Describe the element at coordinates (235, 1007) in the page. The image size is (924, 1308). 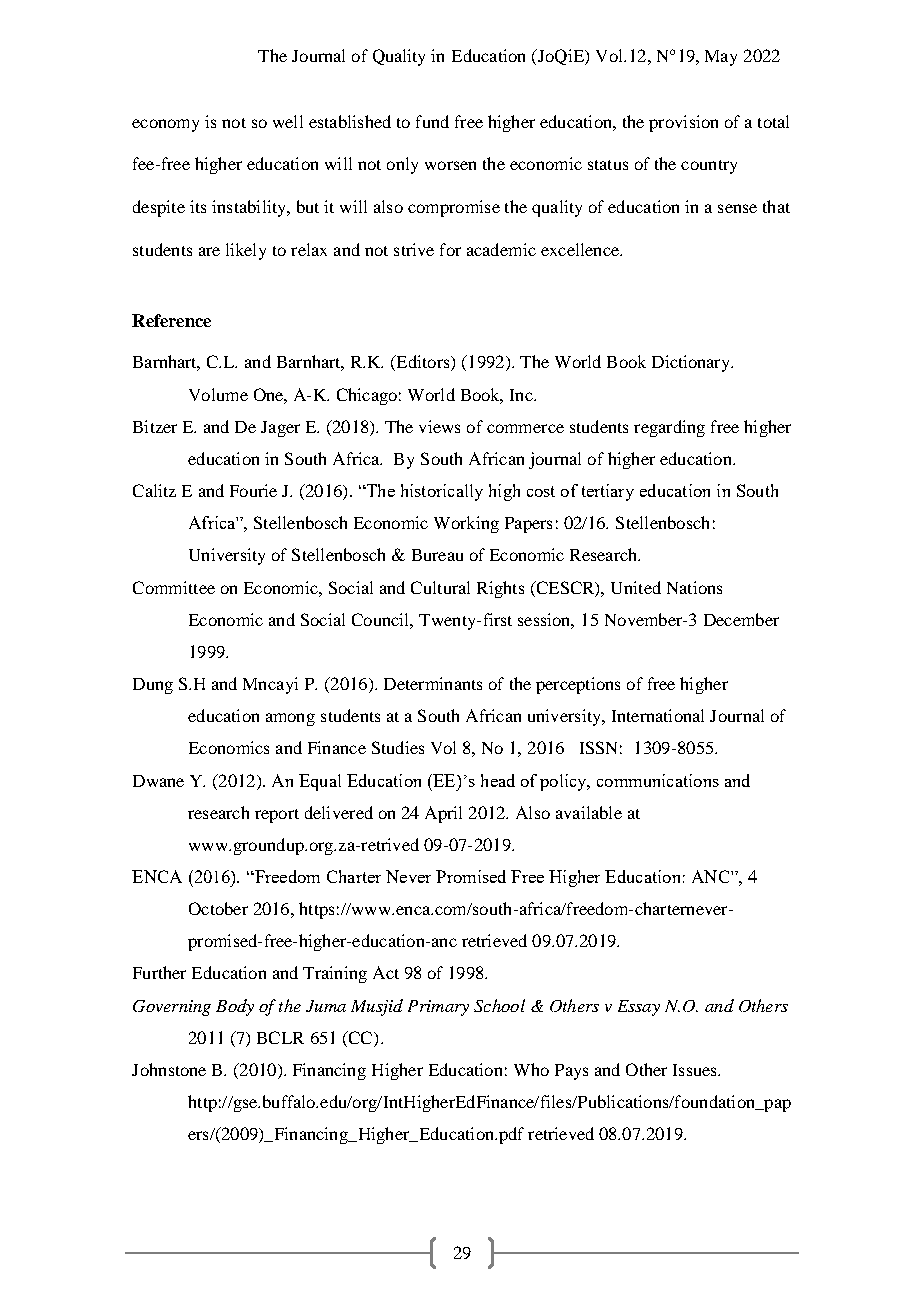
I see `Body` at that location.
